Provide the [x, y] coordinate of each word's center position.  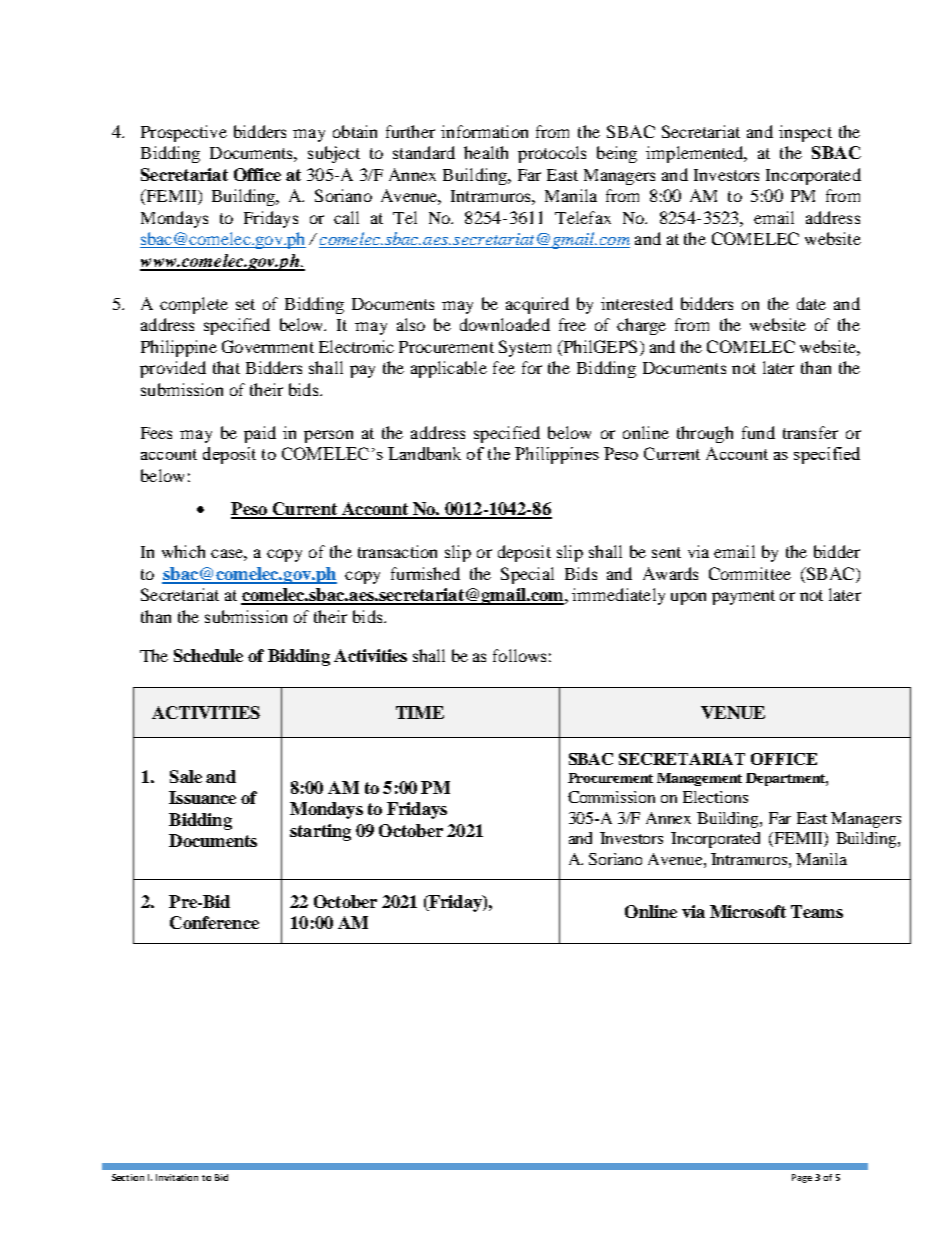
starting [320, 832]
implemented [696, 154]
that [226, 367]
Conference [214, 922]
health [486, 152]
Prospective [184, 133]
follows [519, 655]
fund [758, 432]
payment [743, 597]
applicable [449, 369]
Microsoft [748, 911]
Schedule [208, 655]
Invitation [177, 1177]
